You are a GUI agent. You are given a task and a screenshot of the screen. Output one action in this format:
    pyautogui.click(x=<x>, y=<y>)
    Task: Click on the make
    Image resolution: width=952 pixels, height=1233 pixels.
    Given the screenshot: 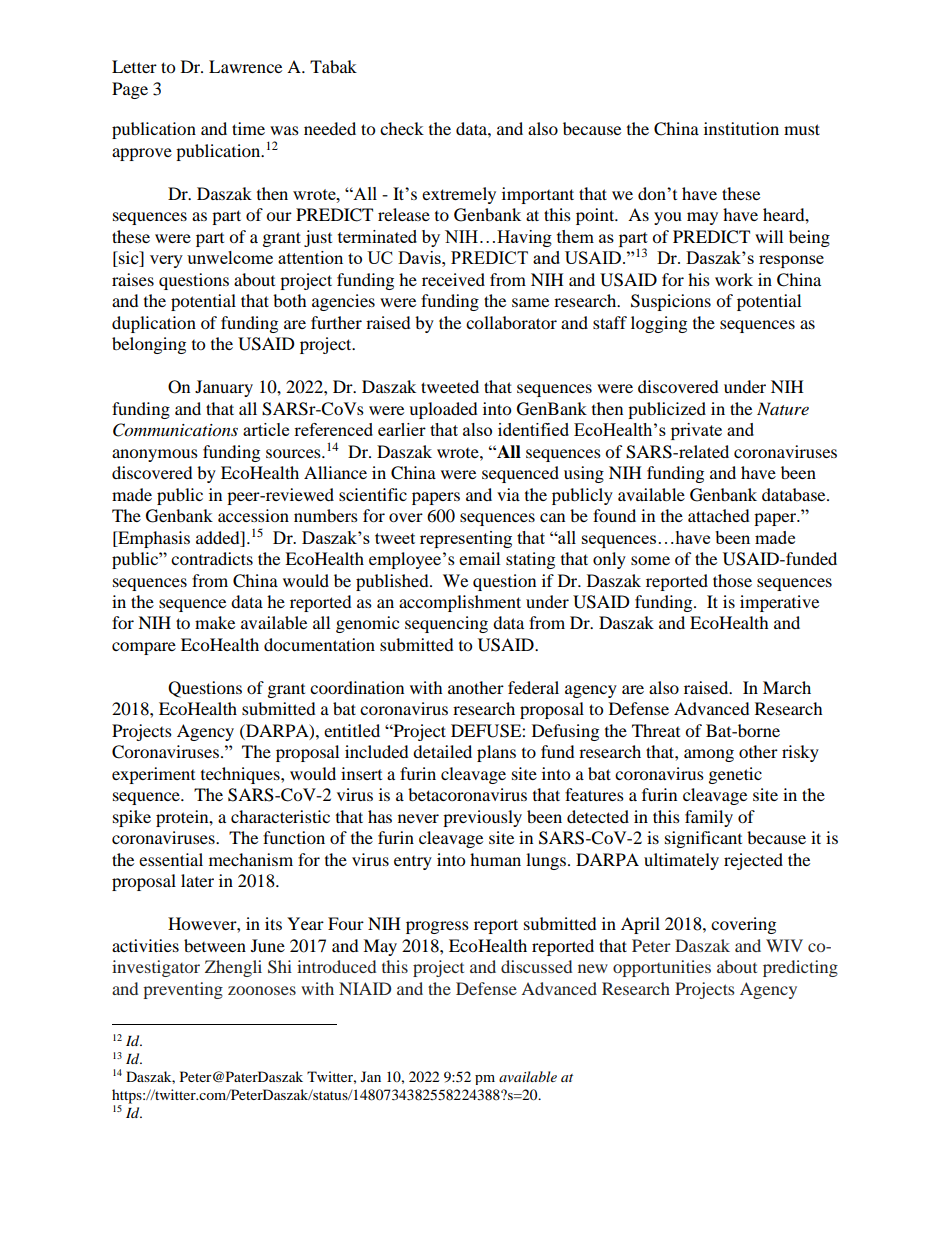 What is the action you would take?
    pyautogui.click(x=215, y=622)
